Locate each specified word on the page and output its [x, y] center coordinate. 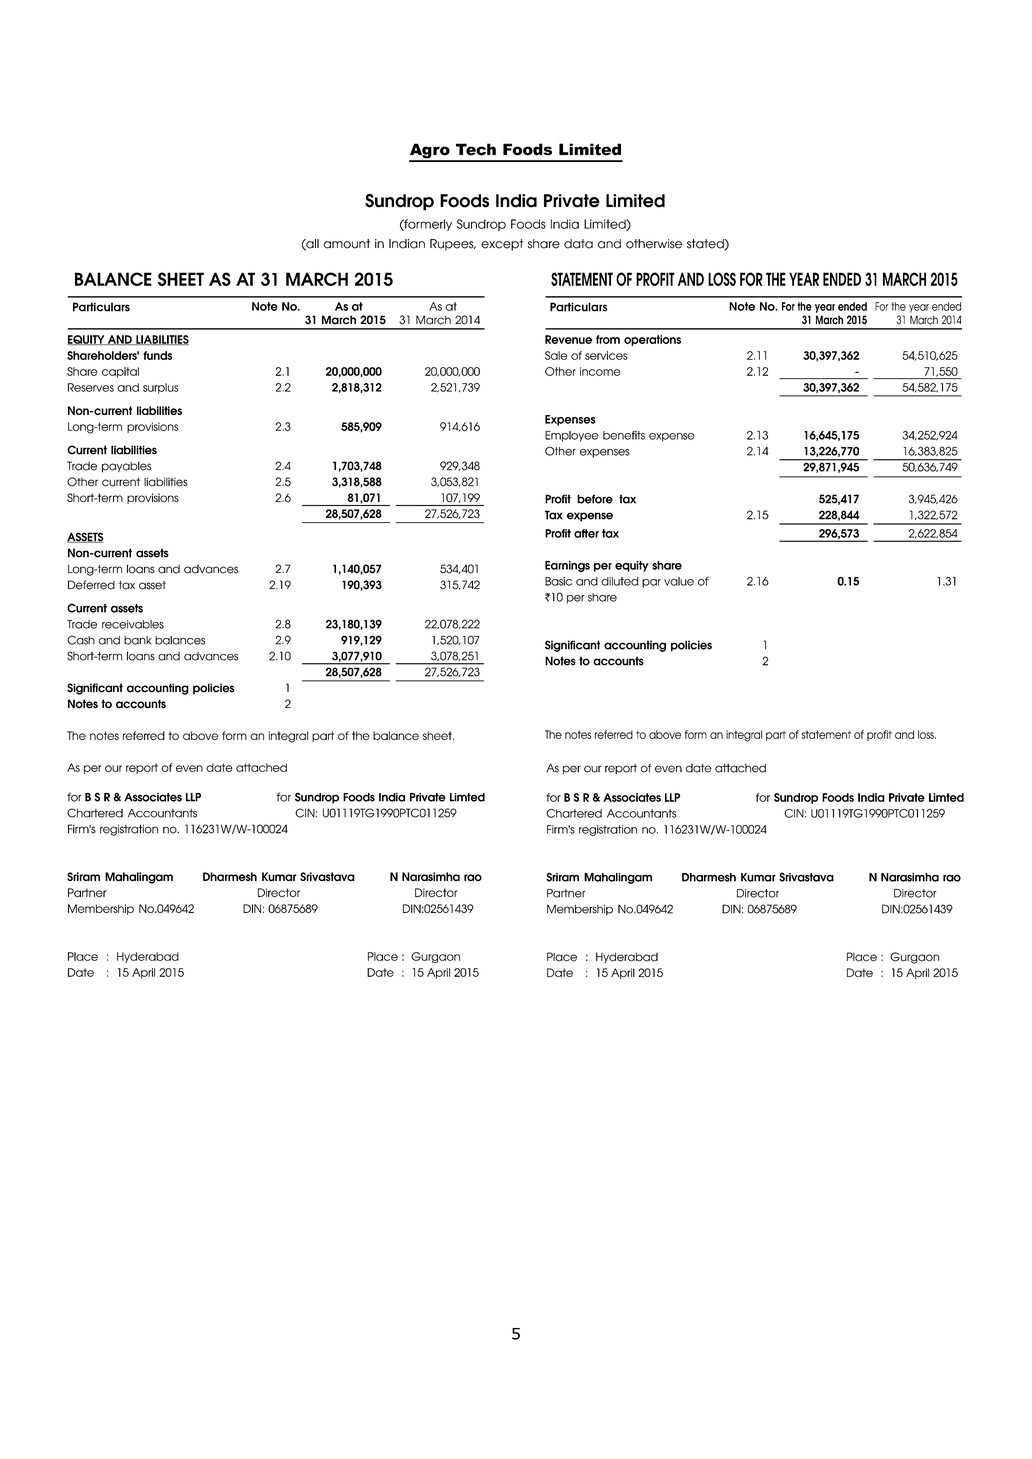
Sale [556, 355]
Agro [430, 152]
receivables [133, 624]
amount [347, 244]
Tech [476, 149]
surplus [160, 388]
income [600, 371]
